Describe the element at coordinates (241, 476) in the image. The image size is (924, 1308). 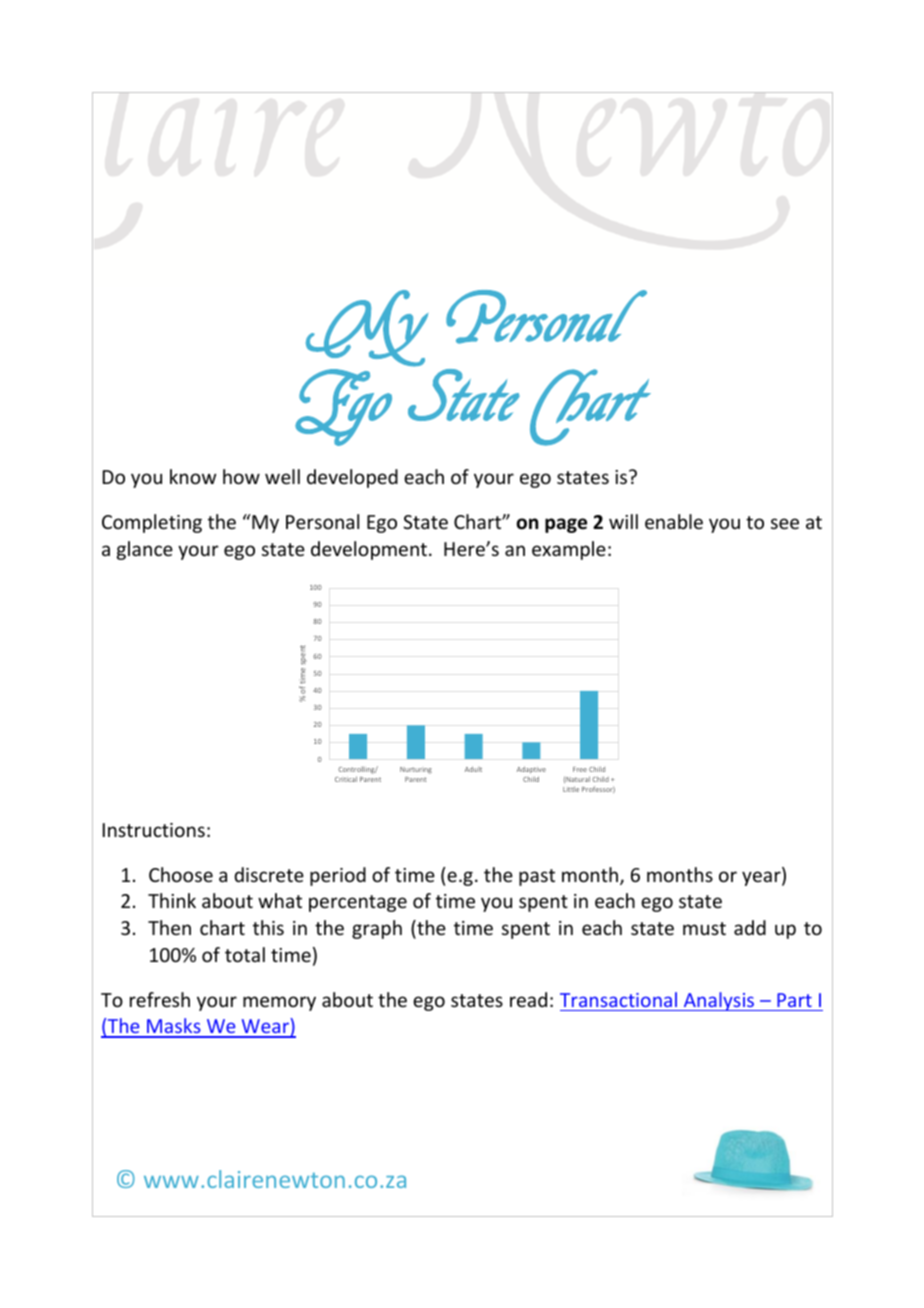
I see `how` at that location.
